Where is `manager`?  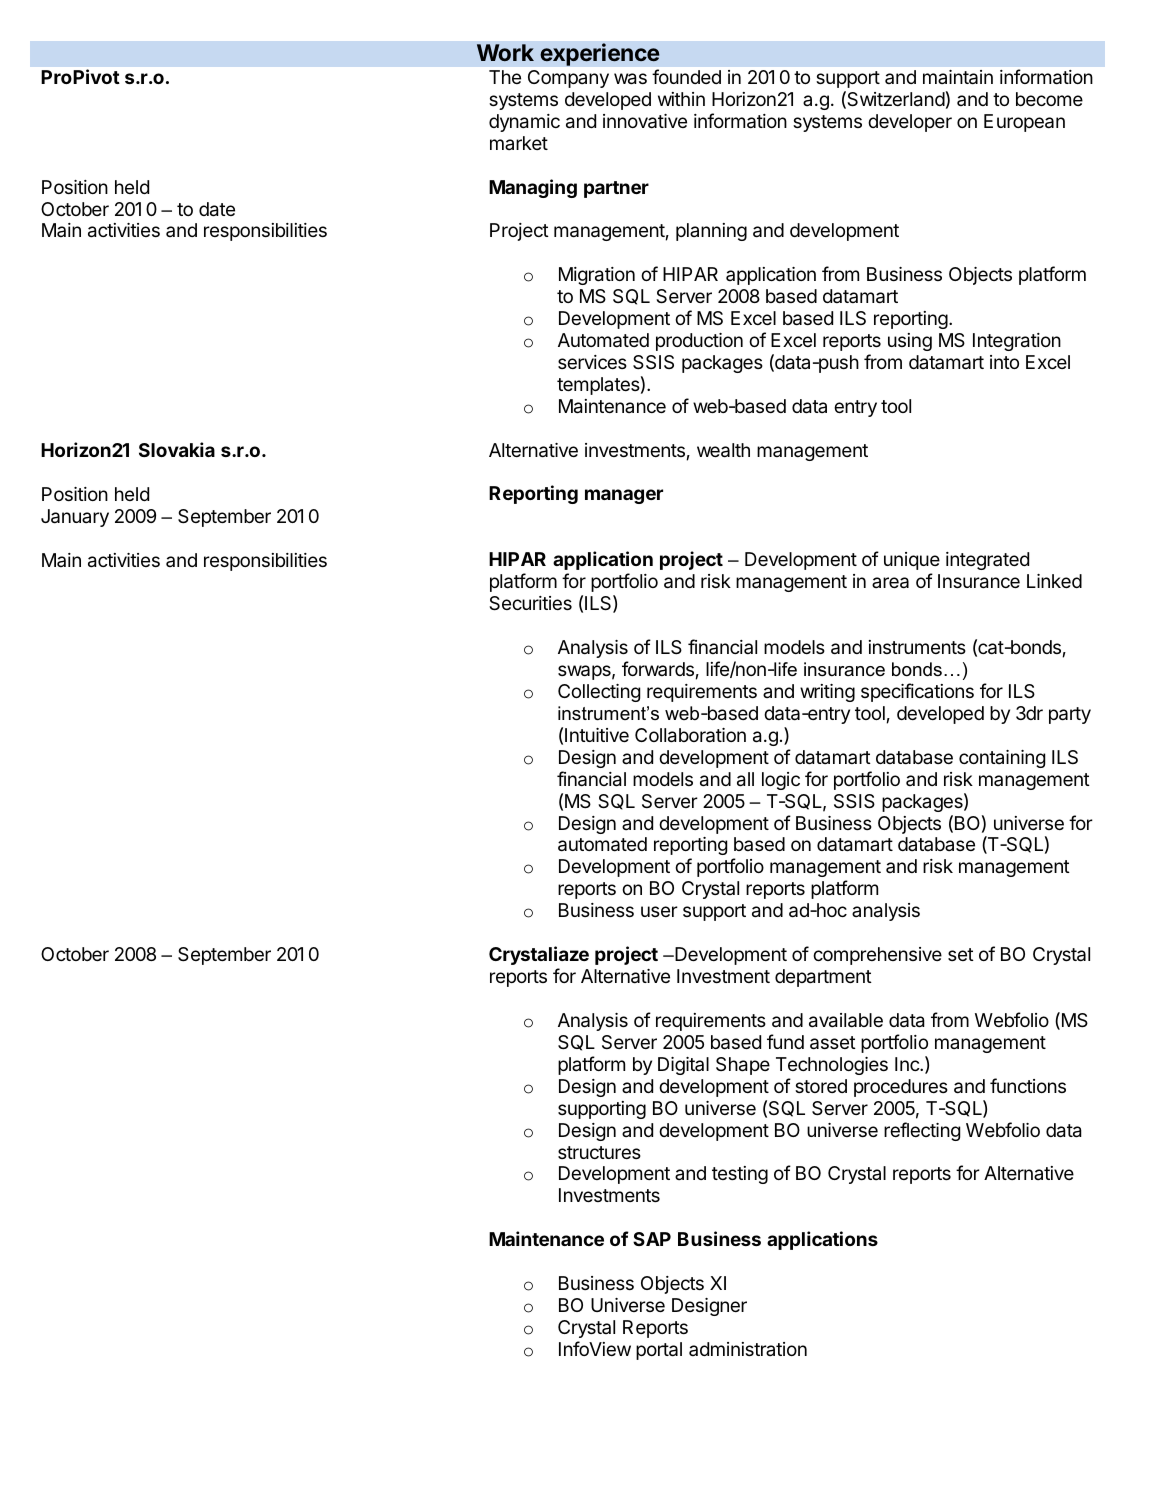
manager is located at coordinates (624, 496).
